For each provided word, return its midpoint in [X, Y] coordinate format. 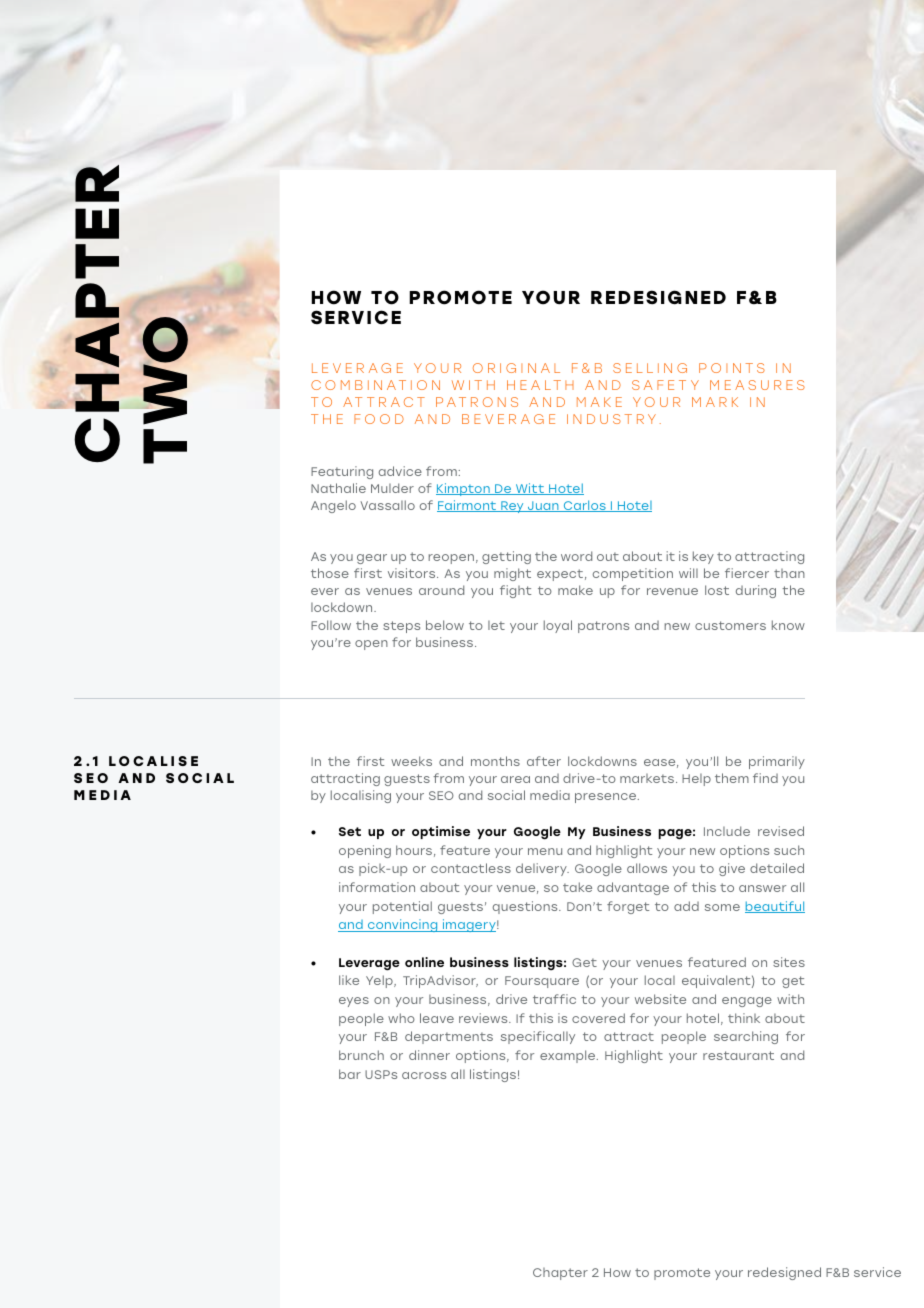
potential [402, 907]
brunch [361, 1055]
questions [526, 907]
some [722, 907]
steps [401, 627]
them [732, 778]
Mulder [392, 488]
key [703, 557]
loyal [558, 626]
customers [730, 625]
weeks [411, 761]
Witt [530, 489]
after [544, 761]
